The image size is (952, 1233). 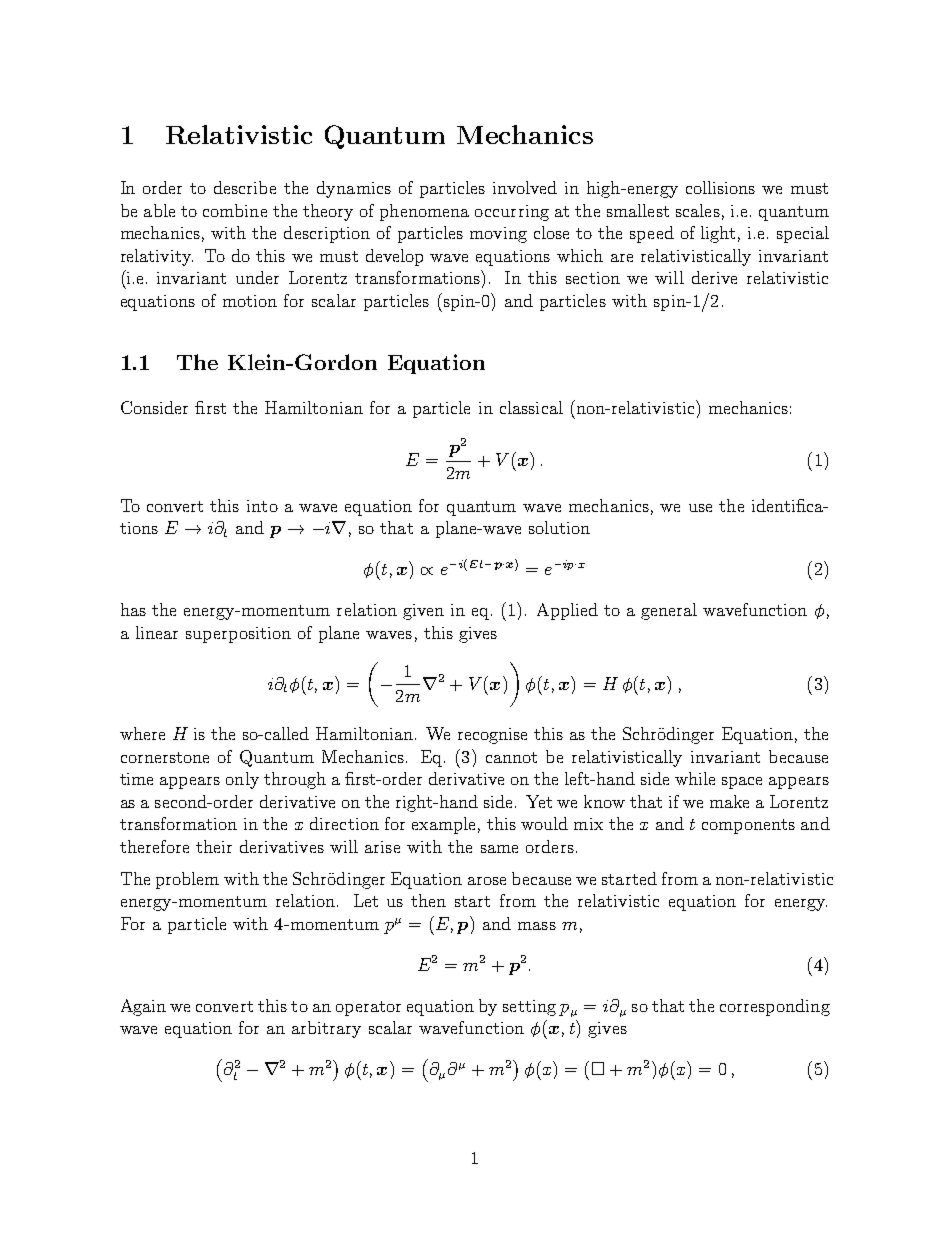 I want to click on Again, so click(x=143, y=1007).
